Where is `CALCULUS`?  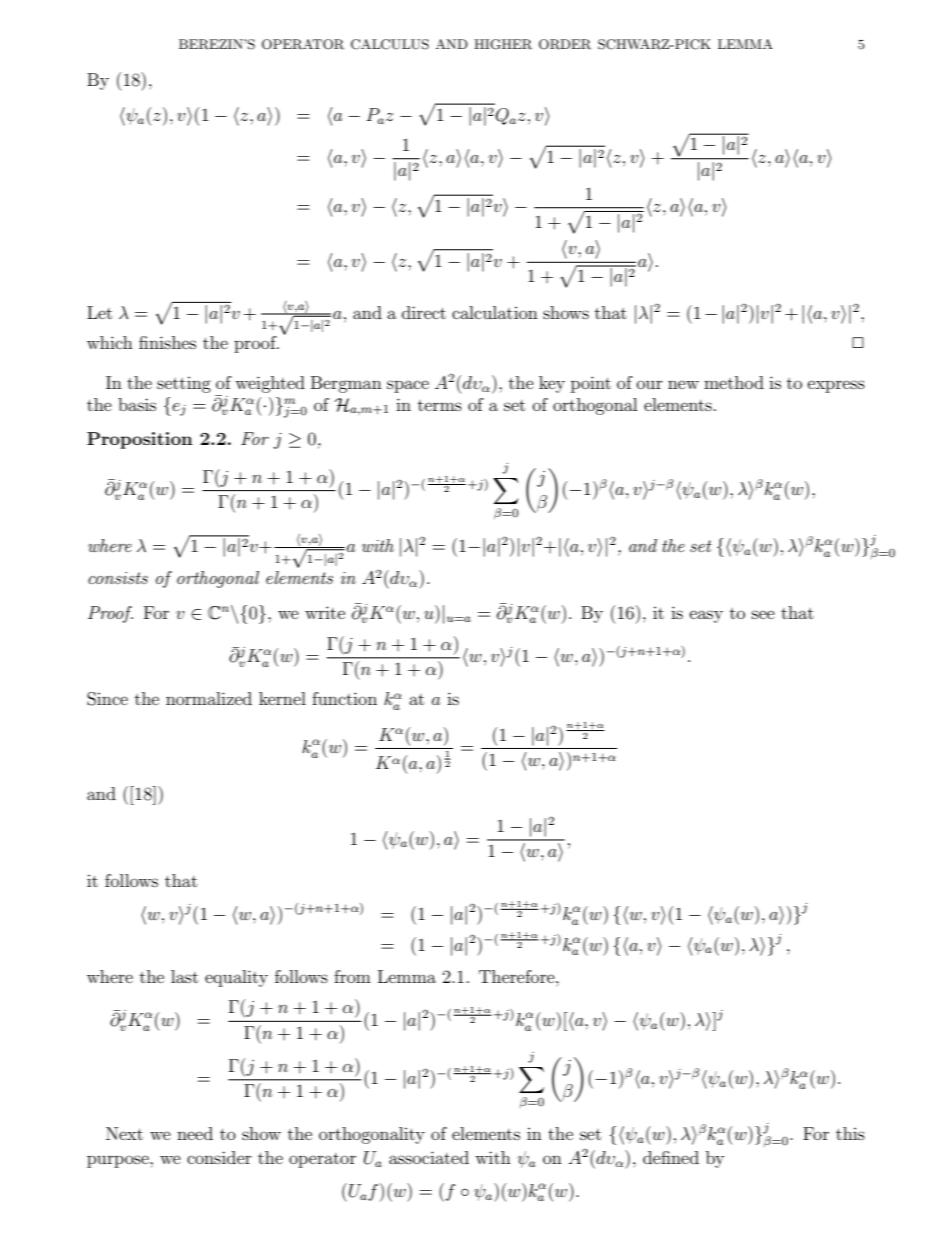 CALCULUS is located at coordinates (390, 44).
